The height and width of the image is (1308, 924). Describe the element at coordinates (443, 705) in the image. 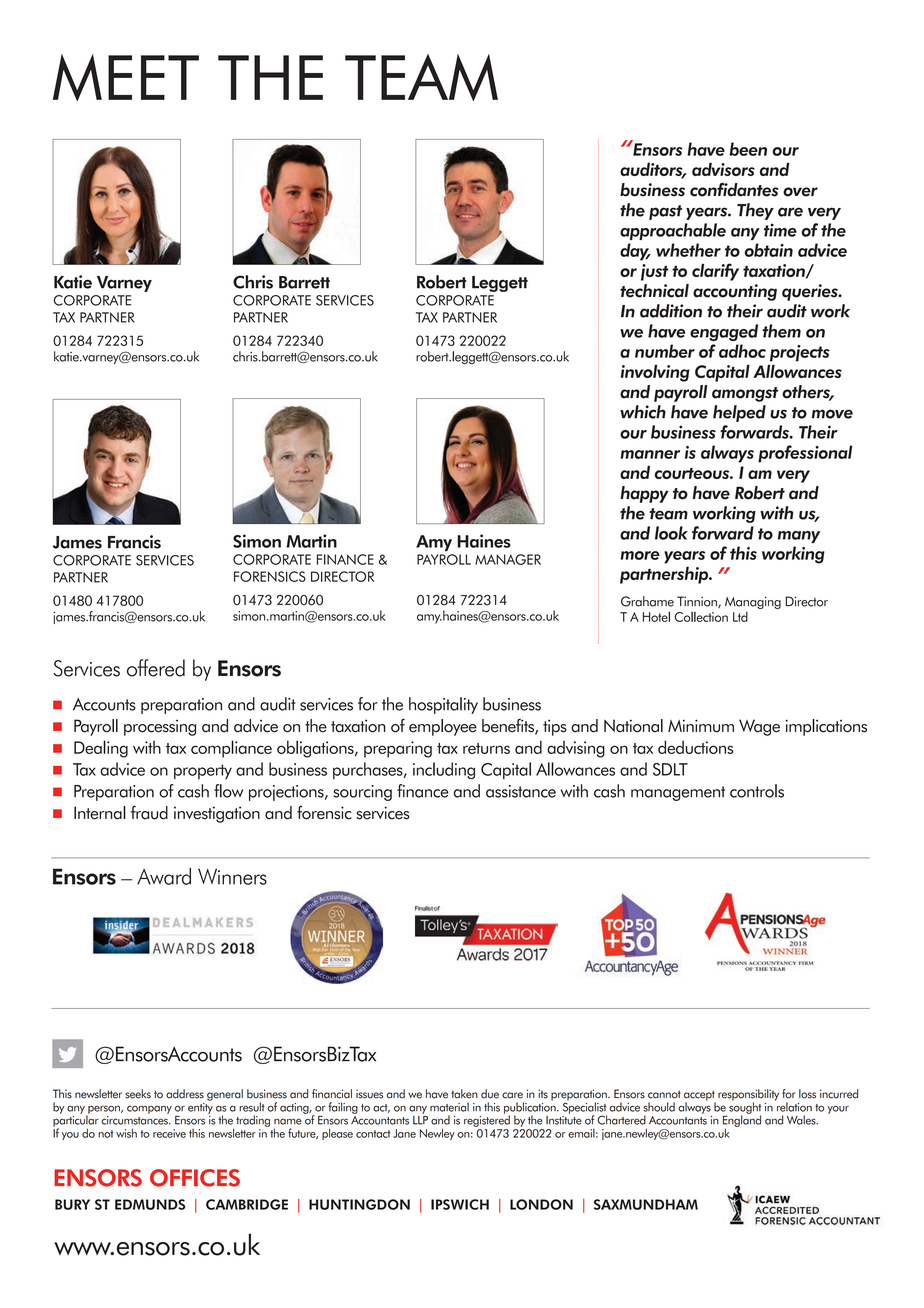

I see `hospitality` at that location.
